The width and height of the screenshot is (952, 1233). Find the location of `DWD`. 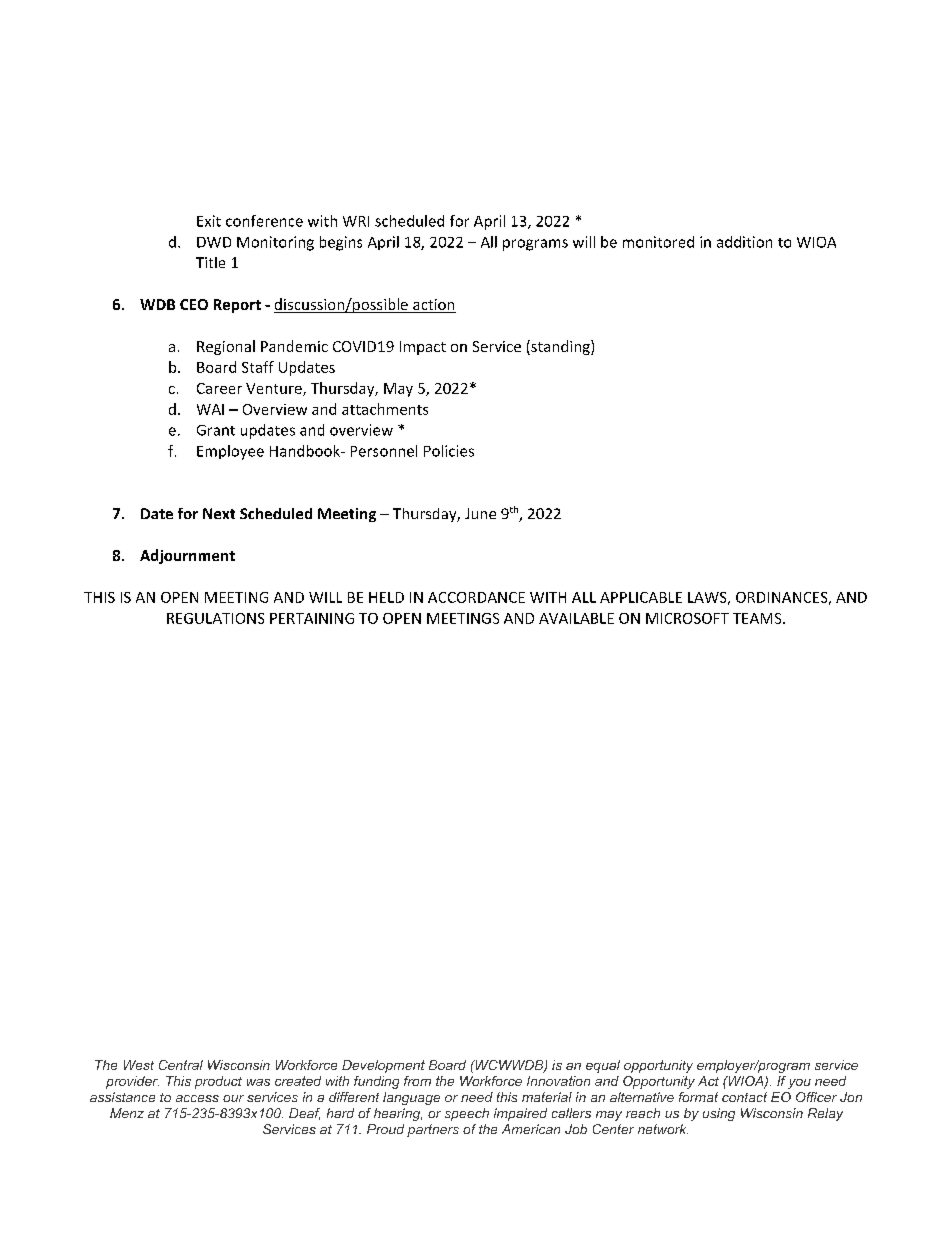

DWD is located at coordinates (214, 242).
